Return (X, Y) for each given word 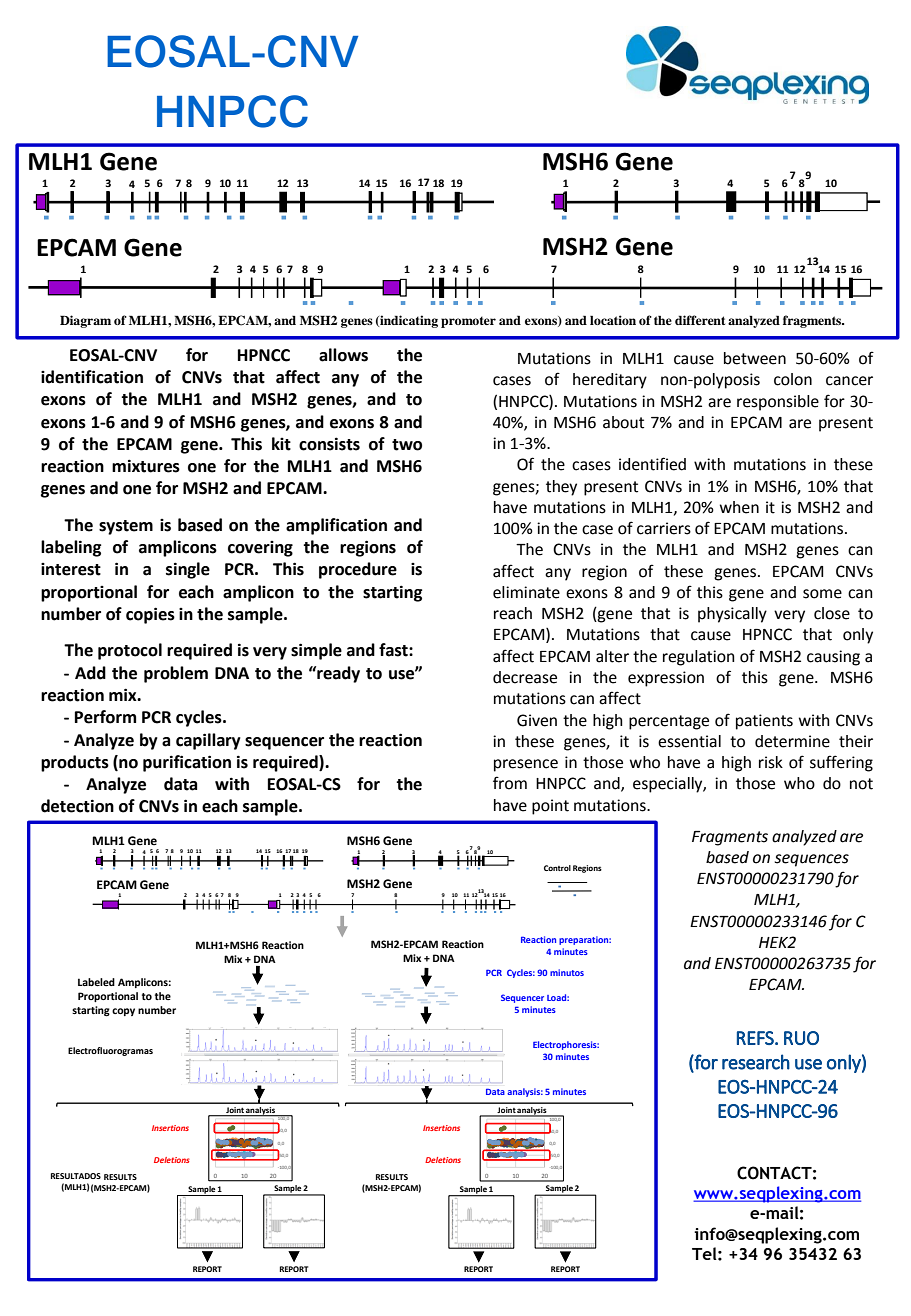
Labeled (96, 982)
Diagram (85, 321)
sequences (812, 860)
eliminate (526, 592)
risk (771, 762)
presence (526, 765)
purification (187, 763)
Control (557, 868)
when (739, 507)
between (755, 358)
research (756, 1062)
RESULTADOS (76, 1176)
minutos (567, 972)
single (188, 570)
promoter (468, 322)
